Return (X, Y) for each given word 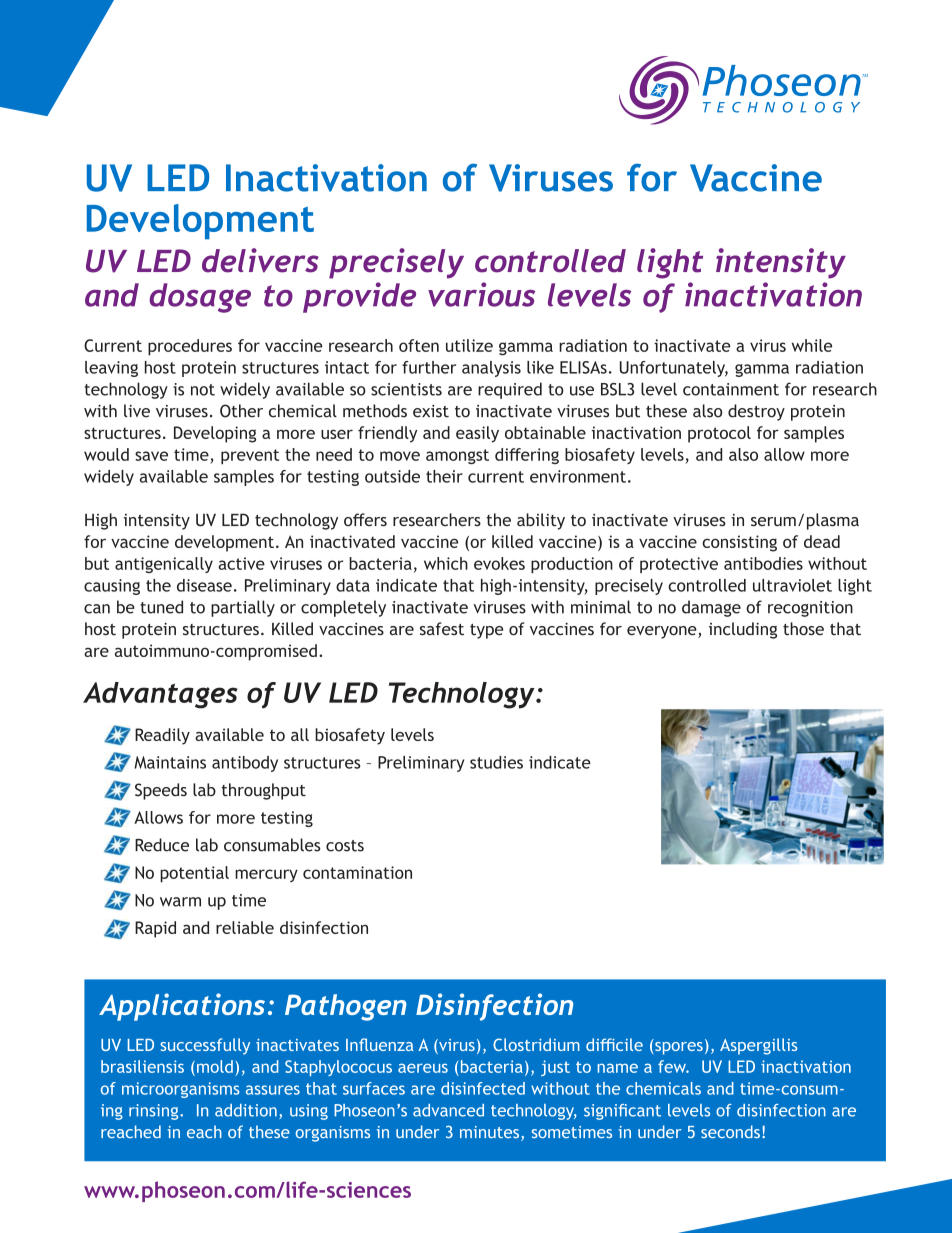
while (812, 345)
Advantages (160, 695)
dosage (200, 298)
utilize (469, 345)
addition (246, 1110)
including (743, 630)
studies (496, 762)
